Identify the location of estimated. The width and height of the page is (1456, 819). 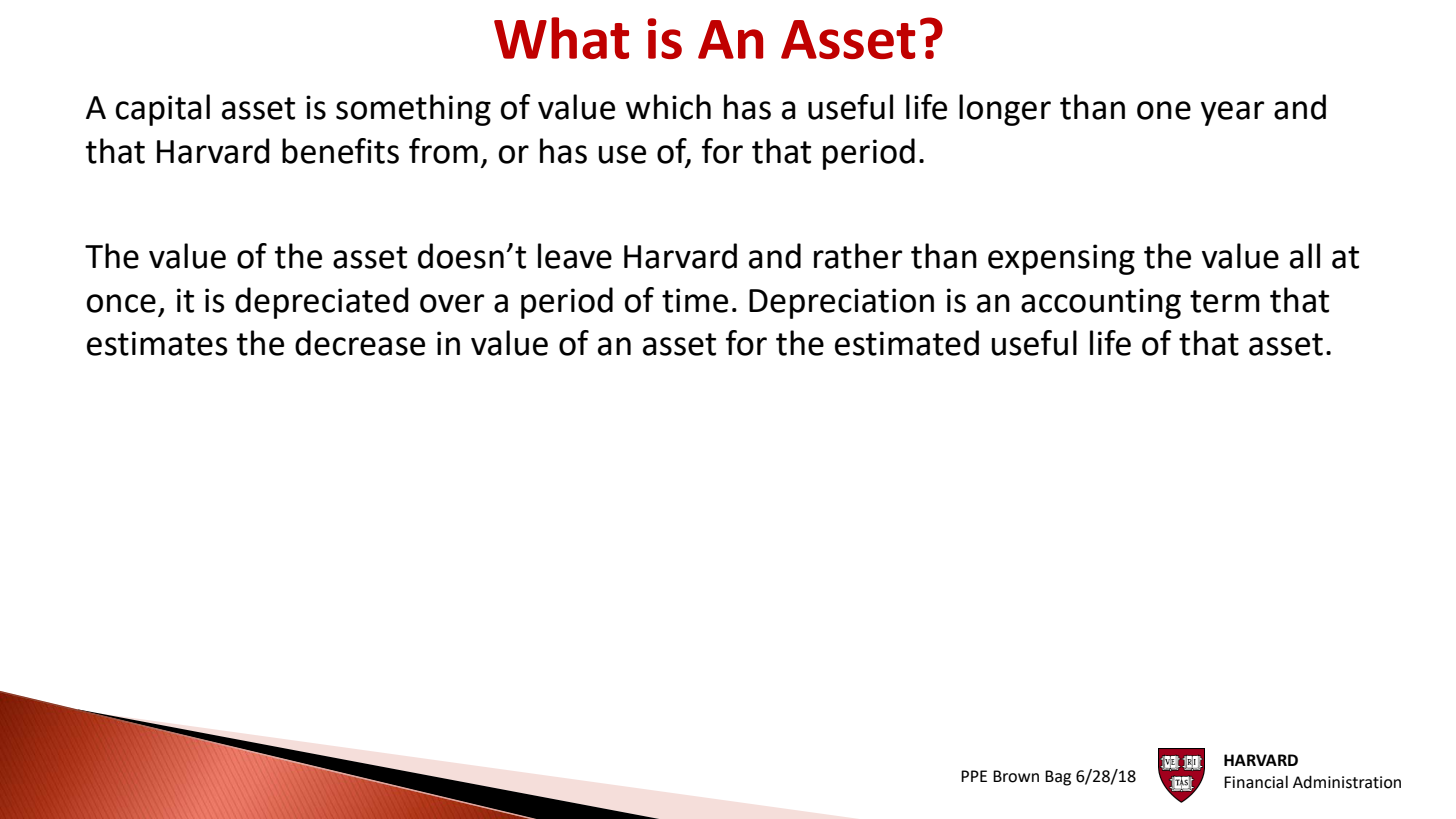
(907, 343).
